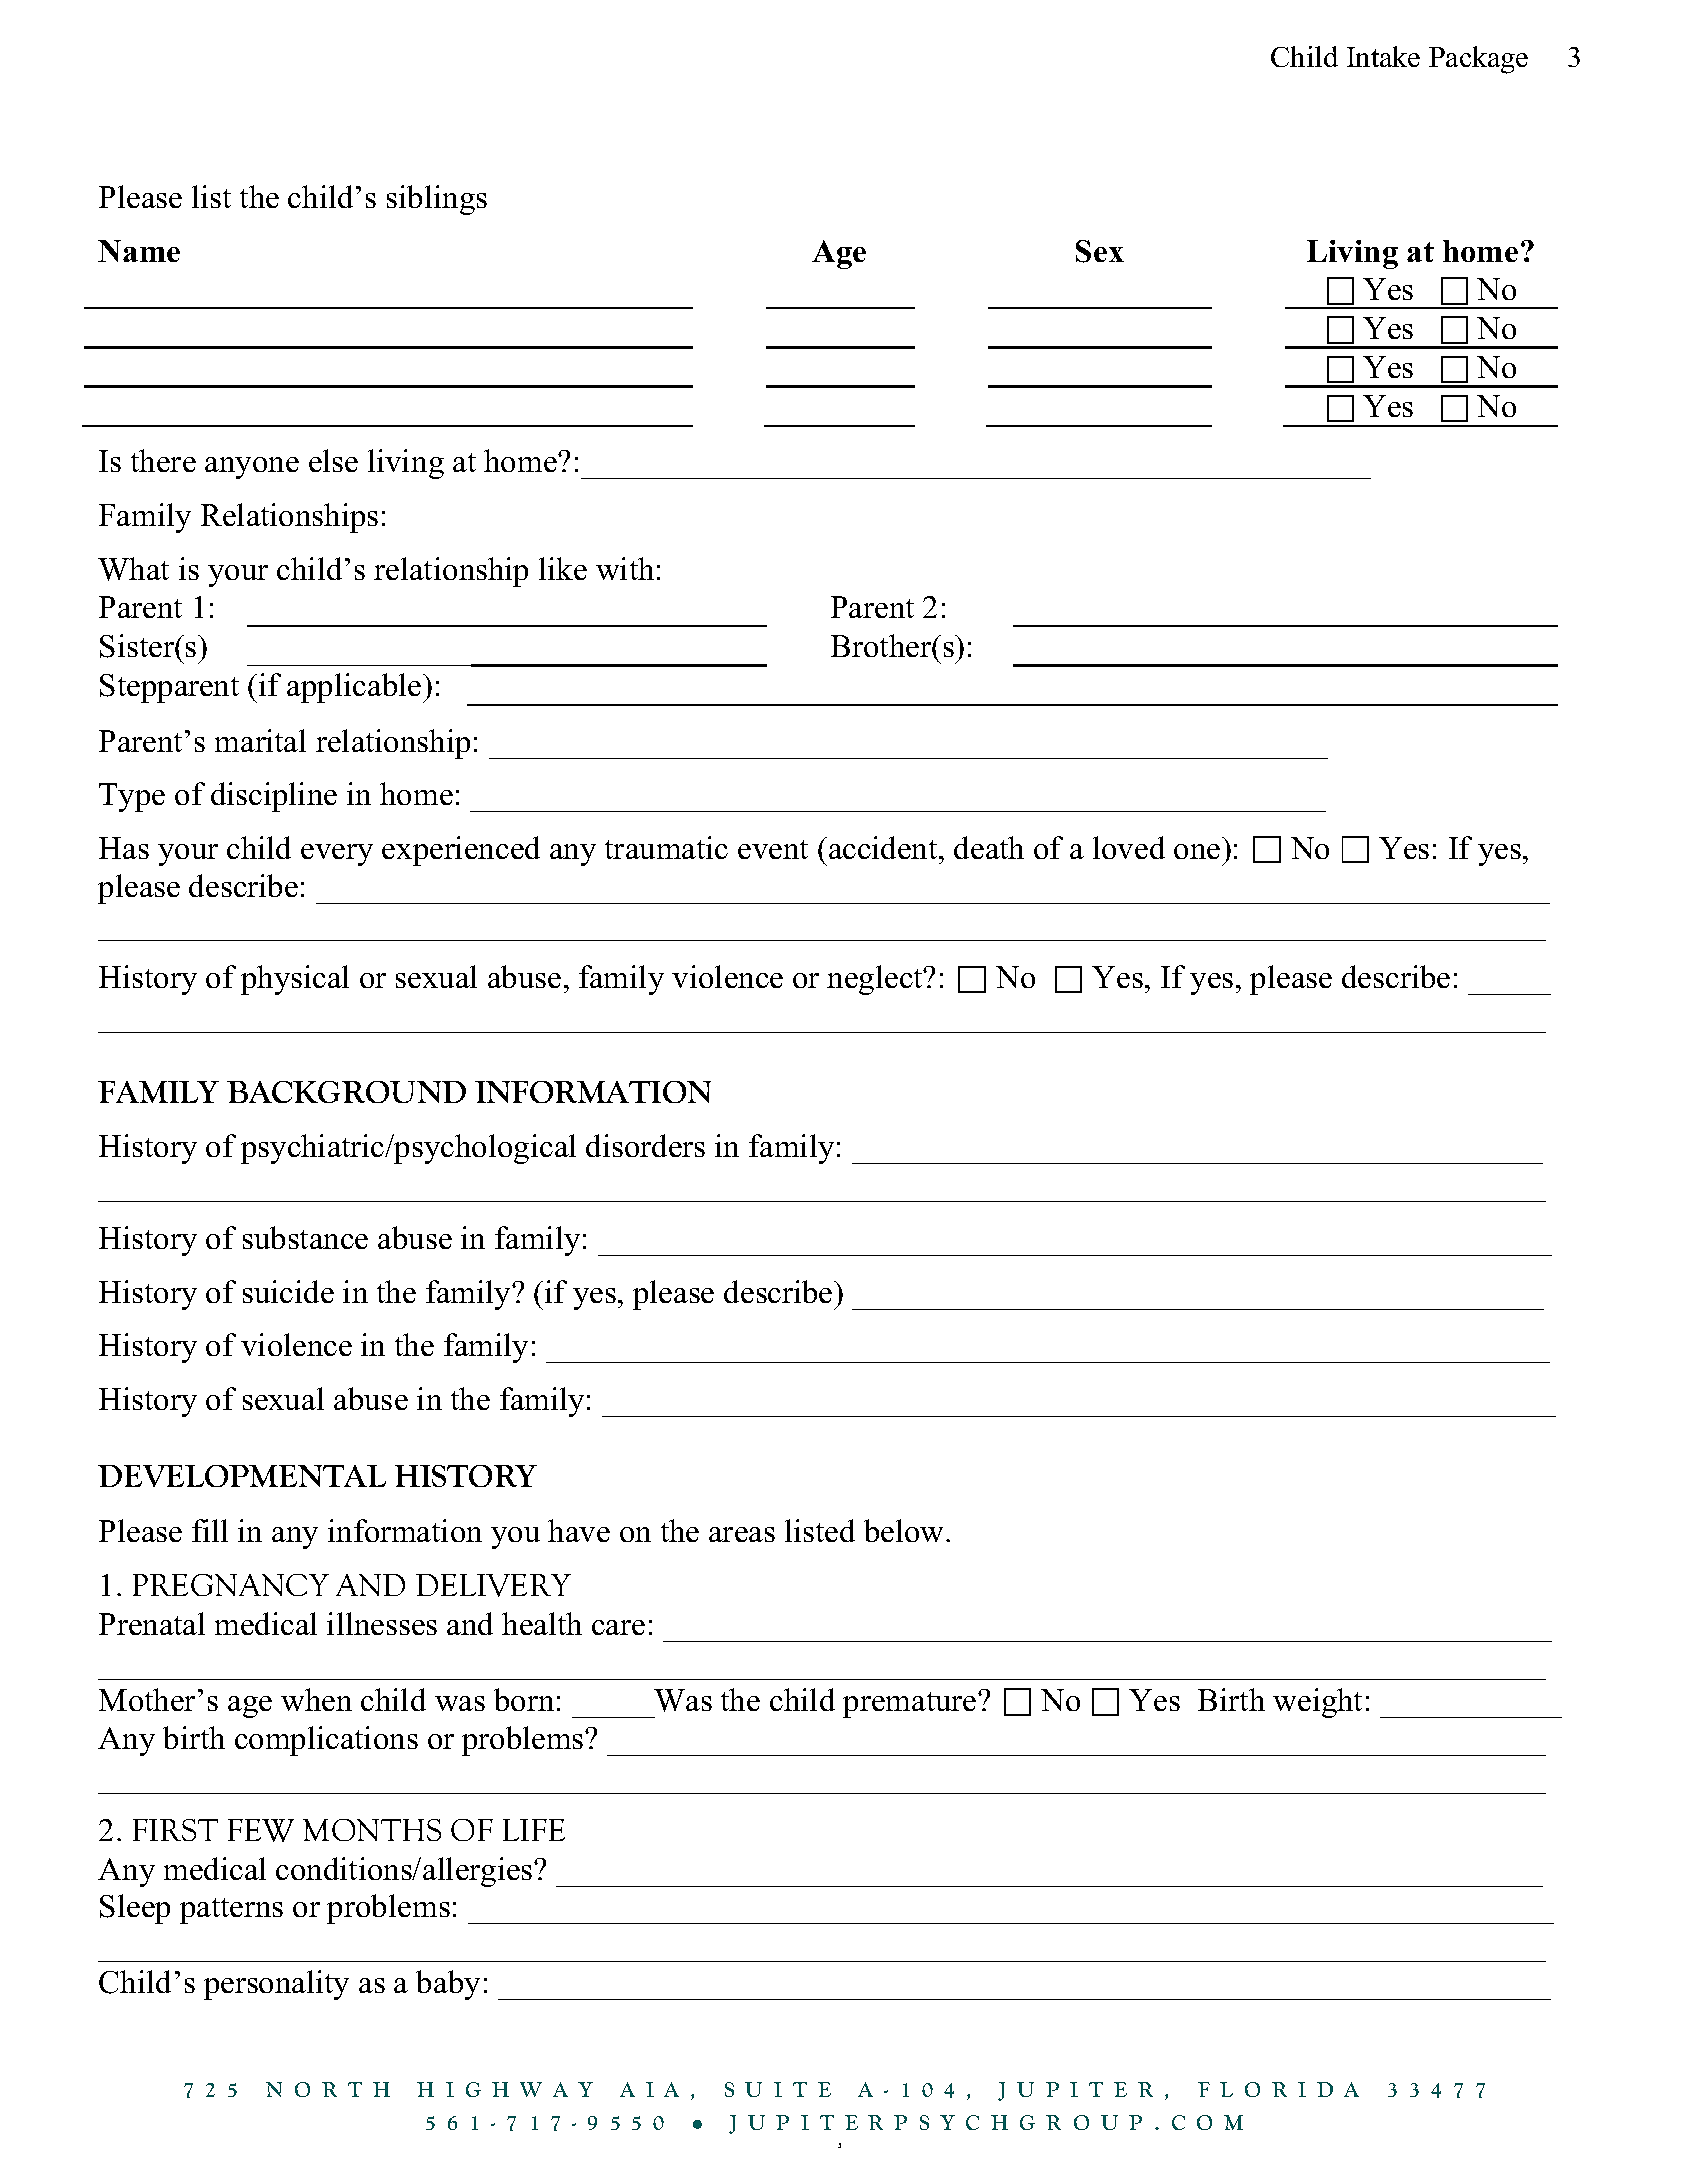 This screenshot has height=2175, width=1681. I want to click on marital, so click(260, 740).
